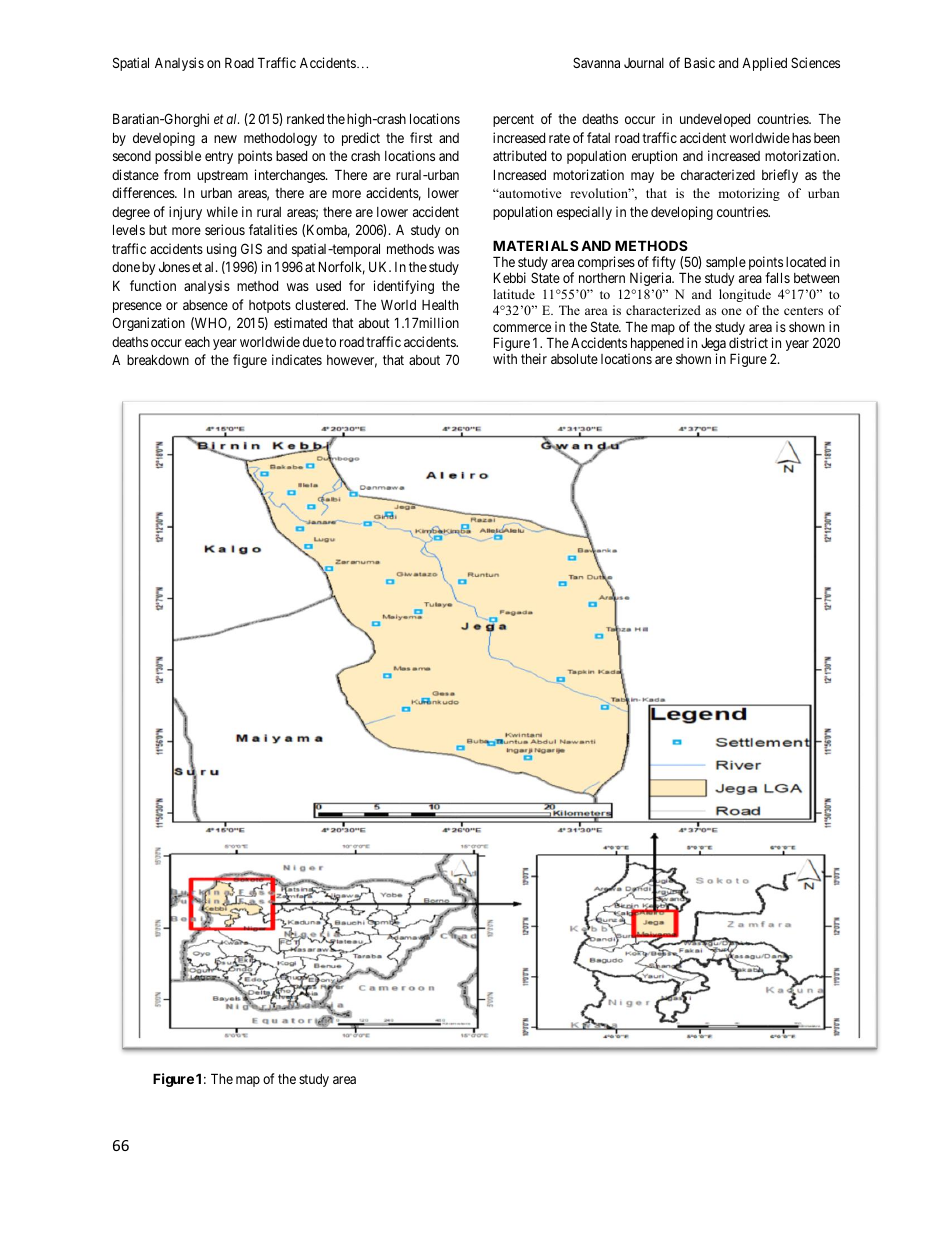 This document has width=952, height=1233. I want to click on longitude, so click(745, 295).
